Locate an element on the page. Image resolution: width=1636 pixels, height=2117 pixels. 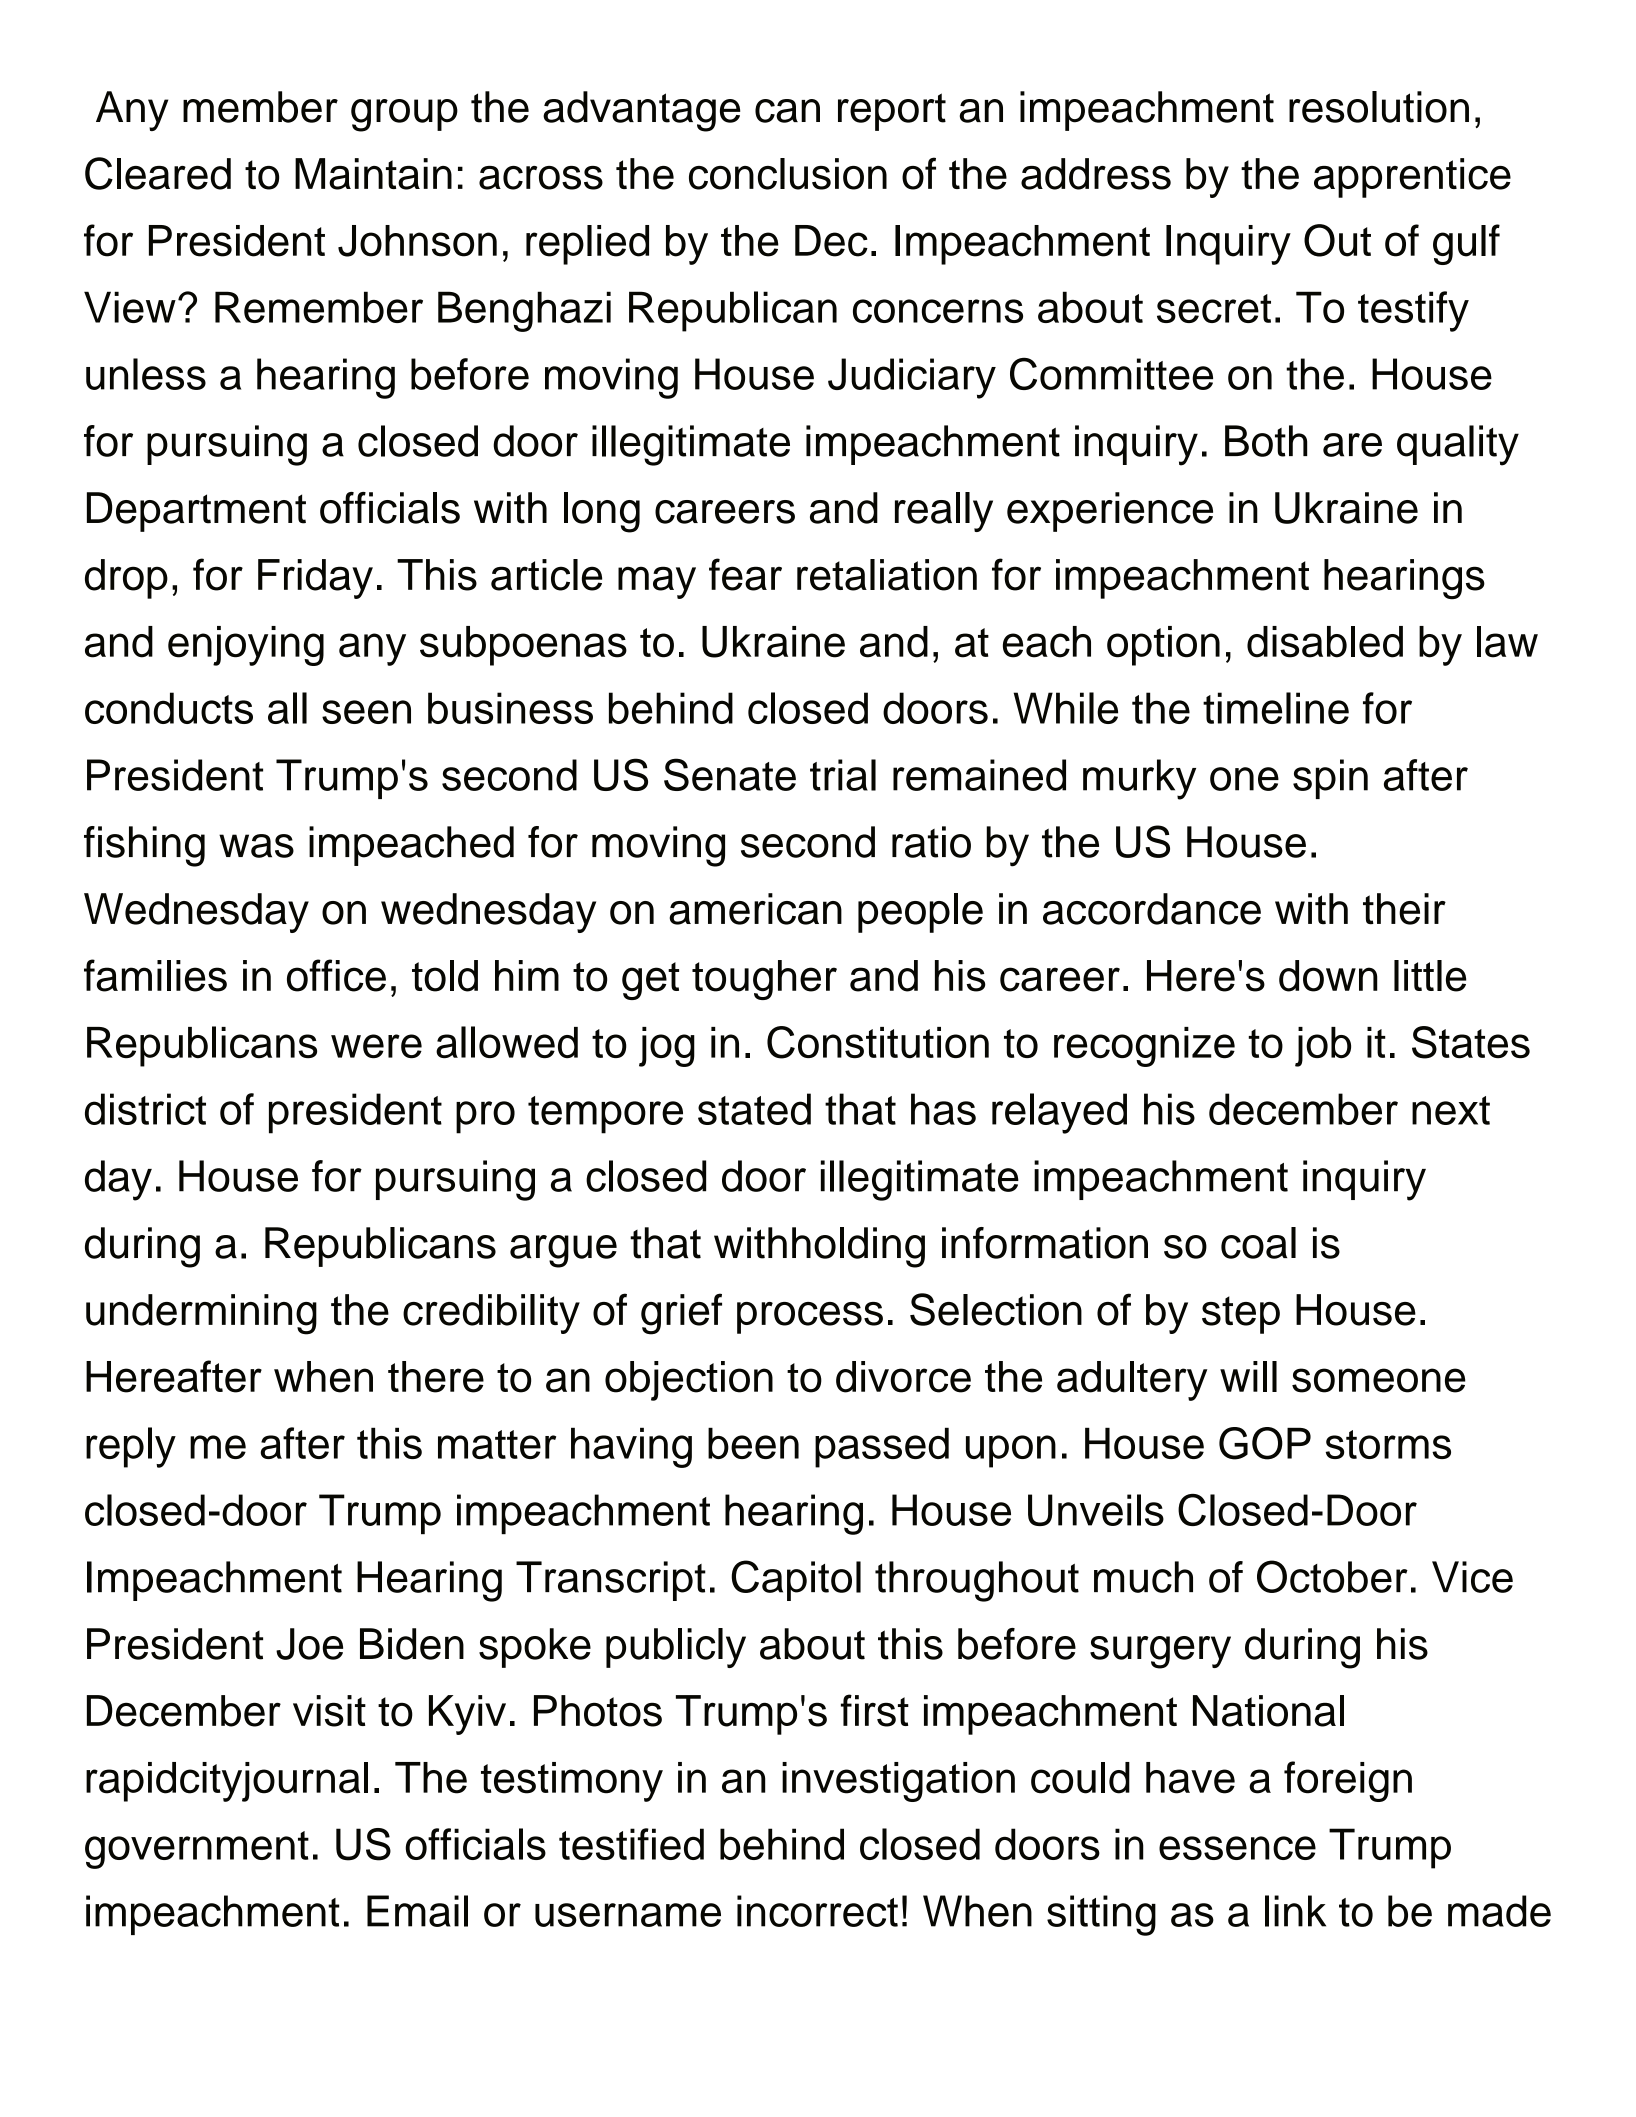
conclusion is located at coordinates (788, 174).
